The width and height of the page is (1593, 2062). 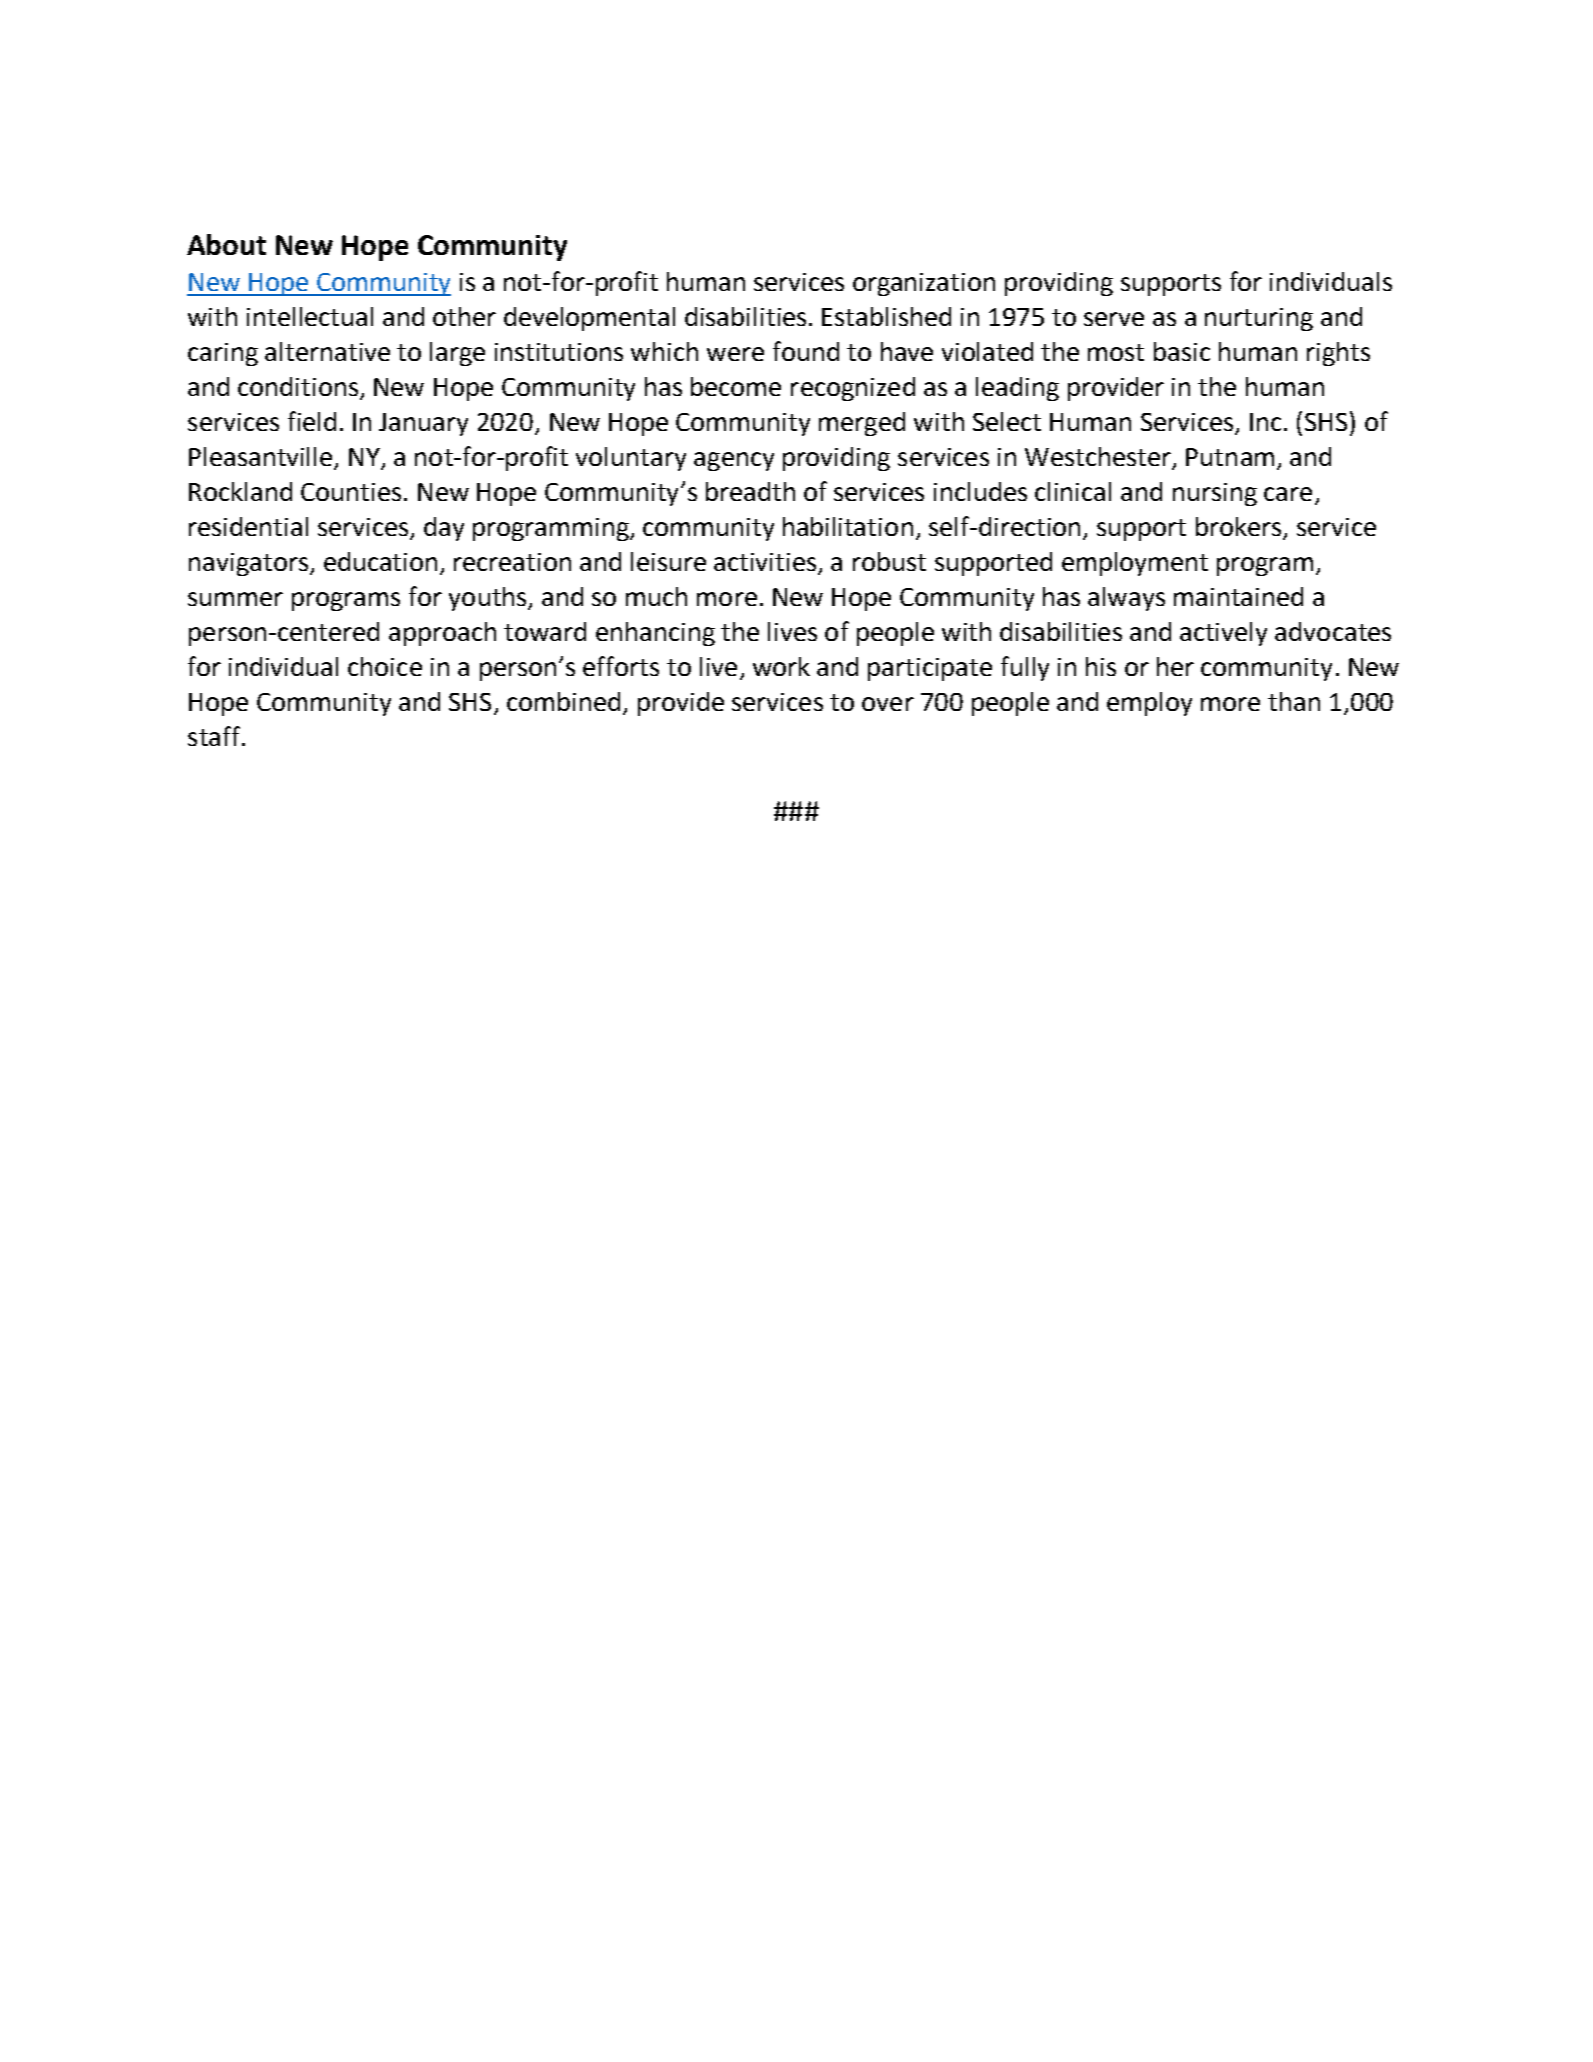 What do you see at coordinates (750, 491) in the page?
I see `breadth` at bounding box center [750, 491].
